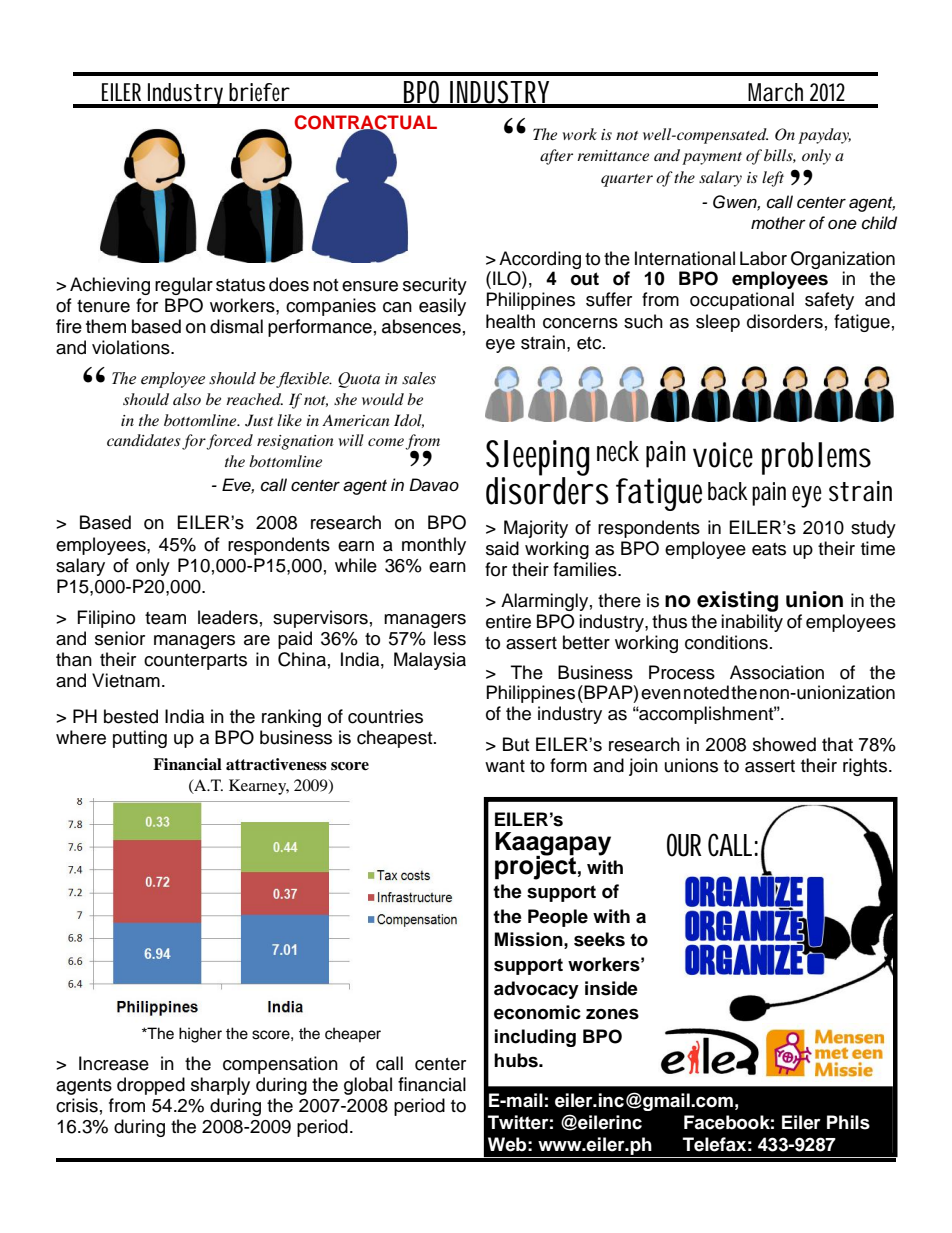 The image size is (952, 1233). Describe the element at coordinates (144, 440) in the screenshot. I see `candidates` at that location.
